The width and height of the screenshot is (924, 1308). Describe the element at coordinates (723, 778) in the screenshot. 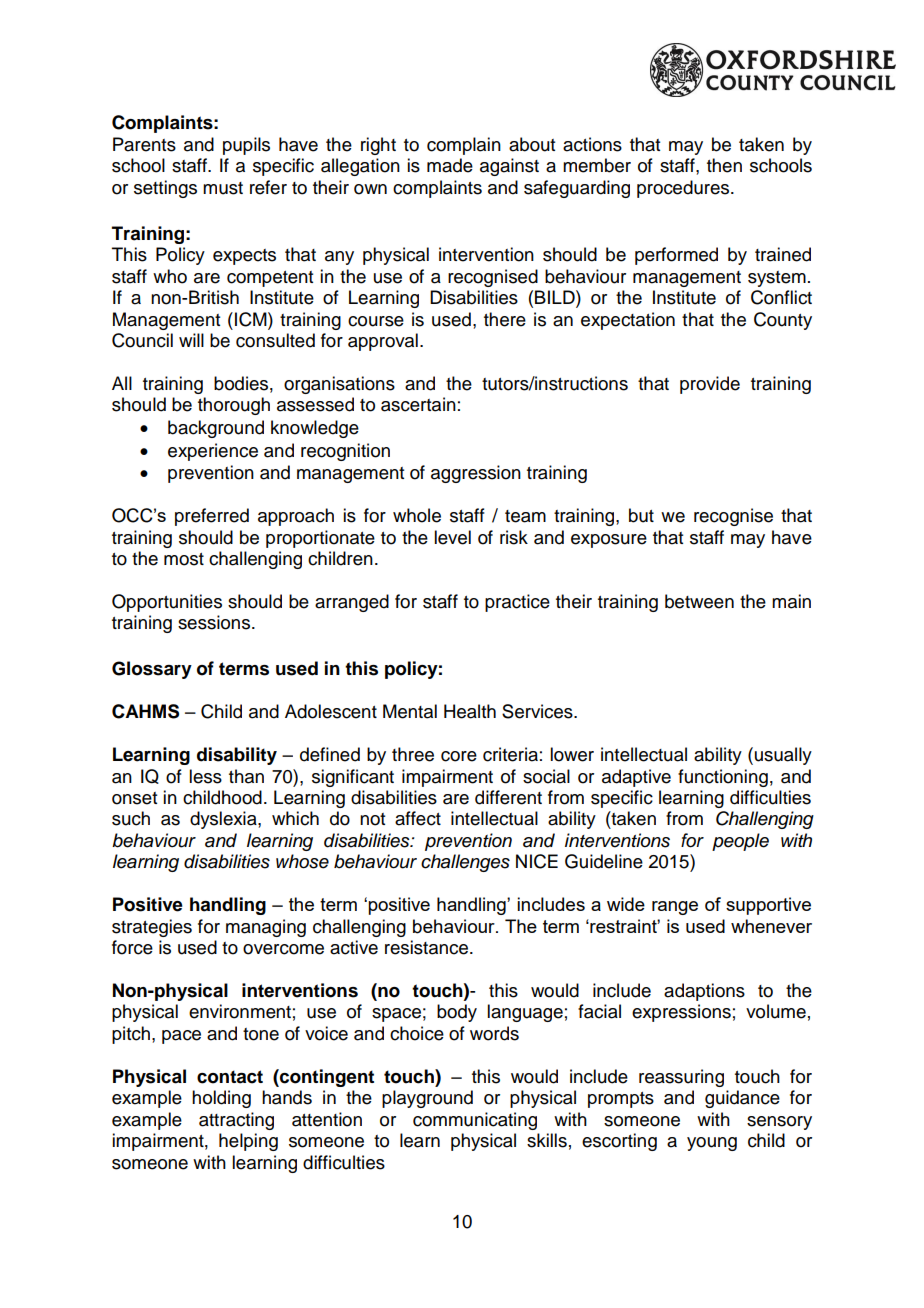

I see `functioning` at that location.
